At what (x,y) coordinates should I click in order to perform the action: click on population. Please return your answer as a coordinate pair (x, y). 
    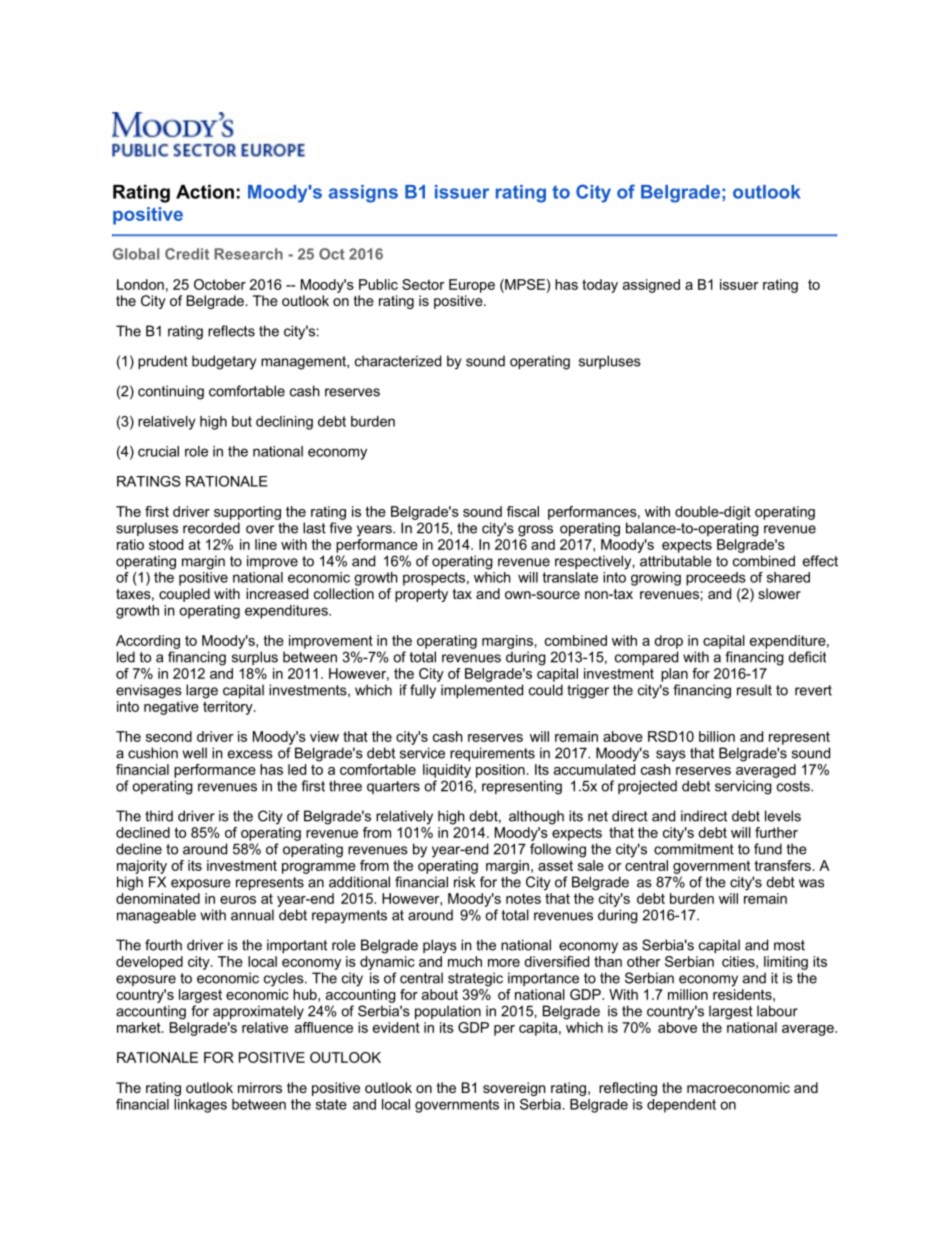
    Looking at the image, I should click on (448, 1012).
